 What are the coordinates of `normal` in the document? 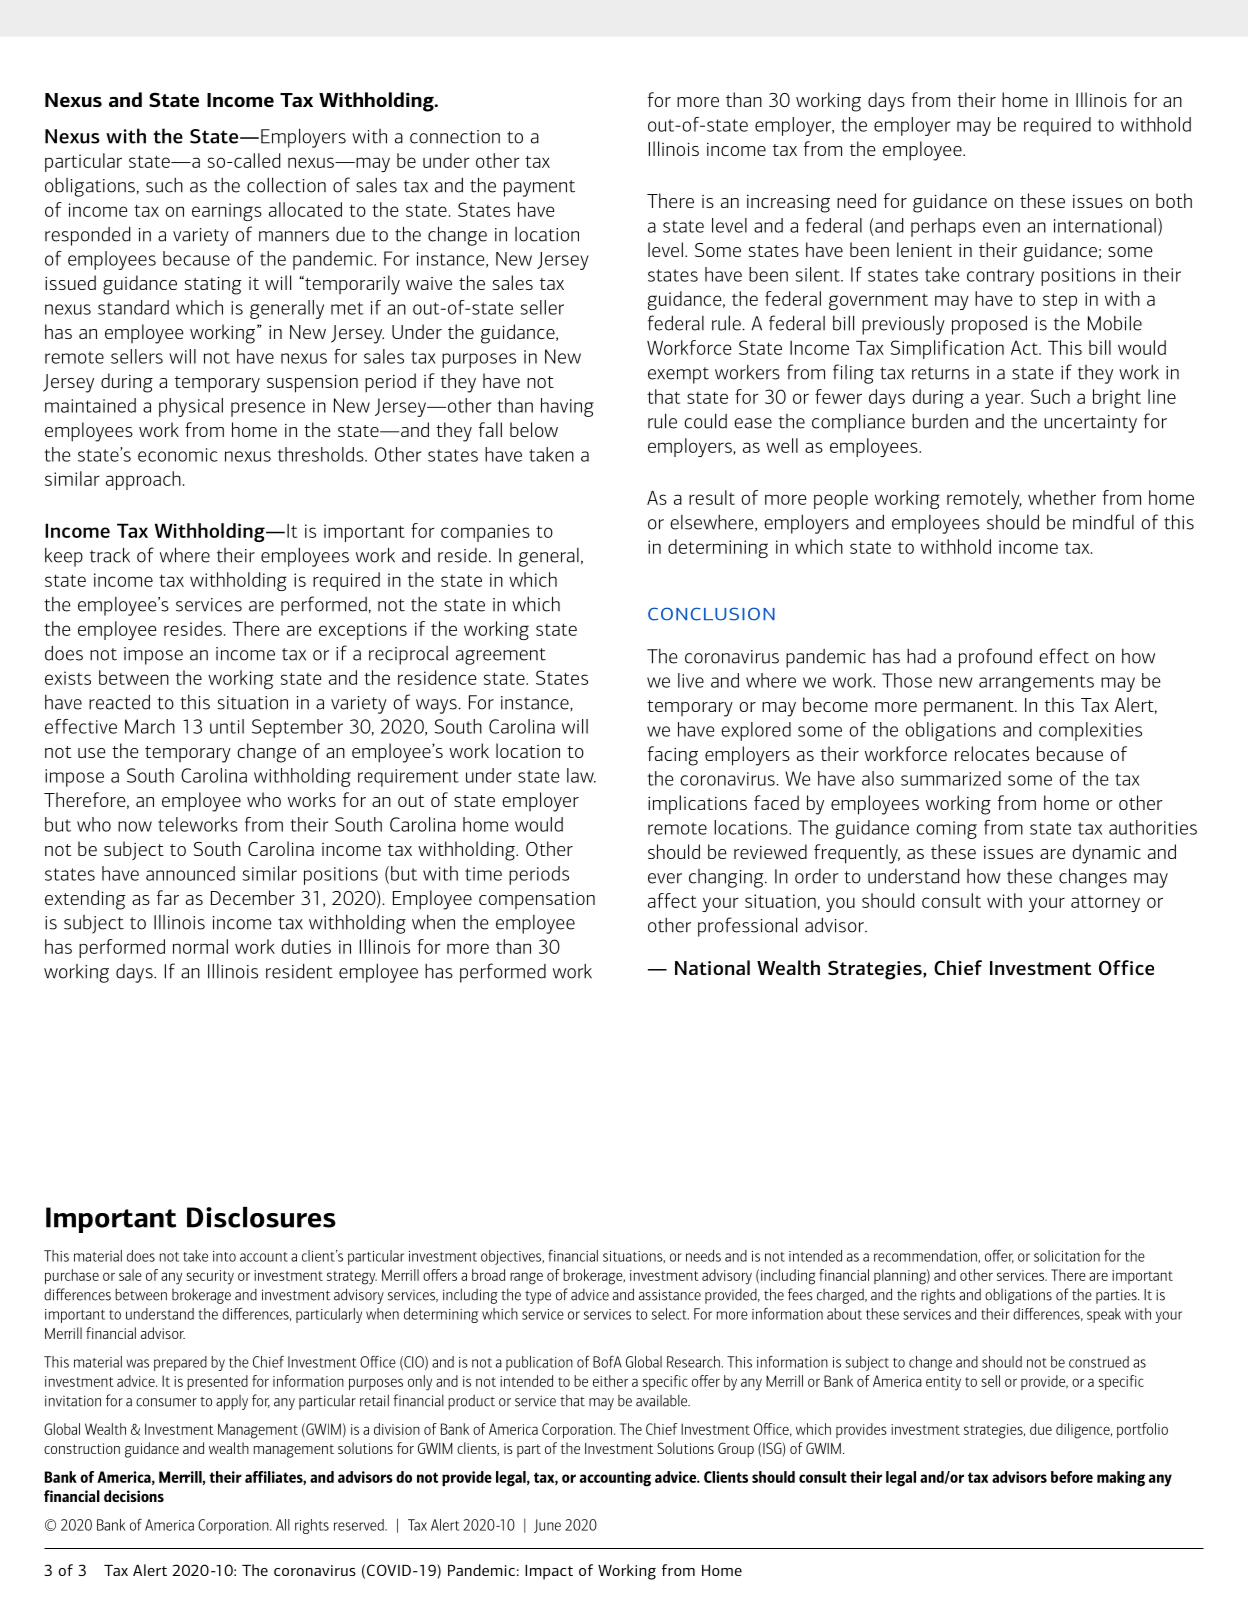 It's located at (200, 946).
